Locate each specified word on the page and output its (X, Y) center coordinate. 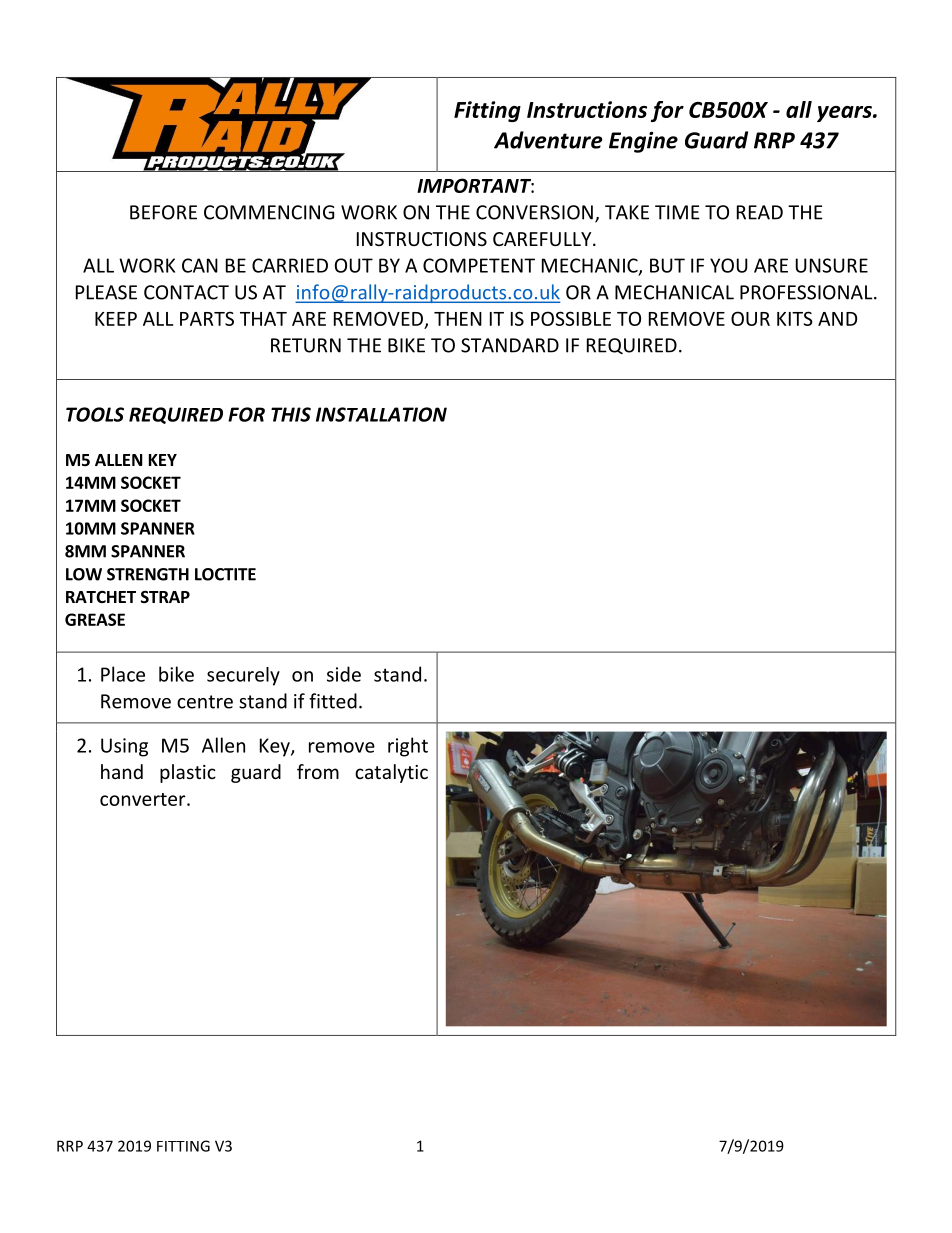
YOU (729, 265)
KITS (795, 318)
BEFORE (163, 212)
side (344, 674)
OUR (750, 318)
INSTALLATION (381, 414)
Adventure (548, 140)
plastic (188, 773)
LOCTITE (225, 574)
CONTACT (186, 292)
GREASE (95, 619)
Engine (643, 142)
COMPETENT (479, 265)
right (408, 747)
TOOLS (95, 414)
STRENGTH (148, 574)
